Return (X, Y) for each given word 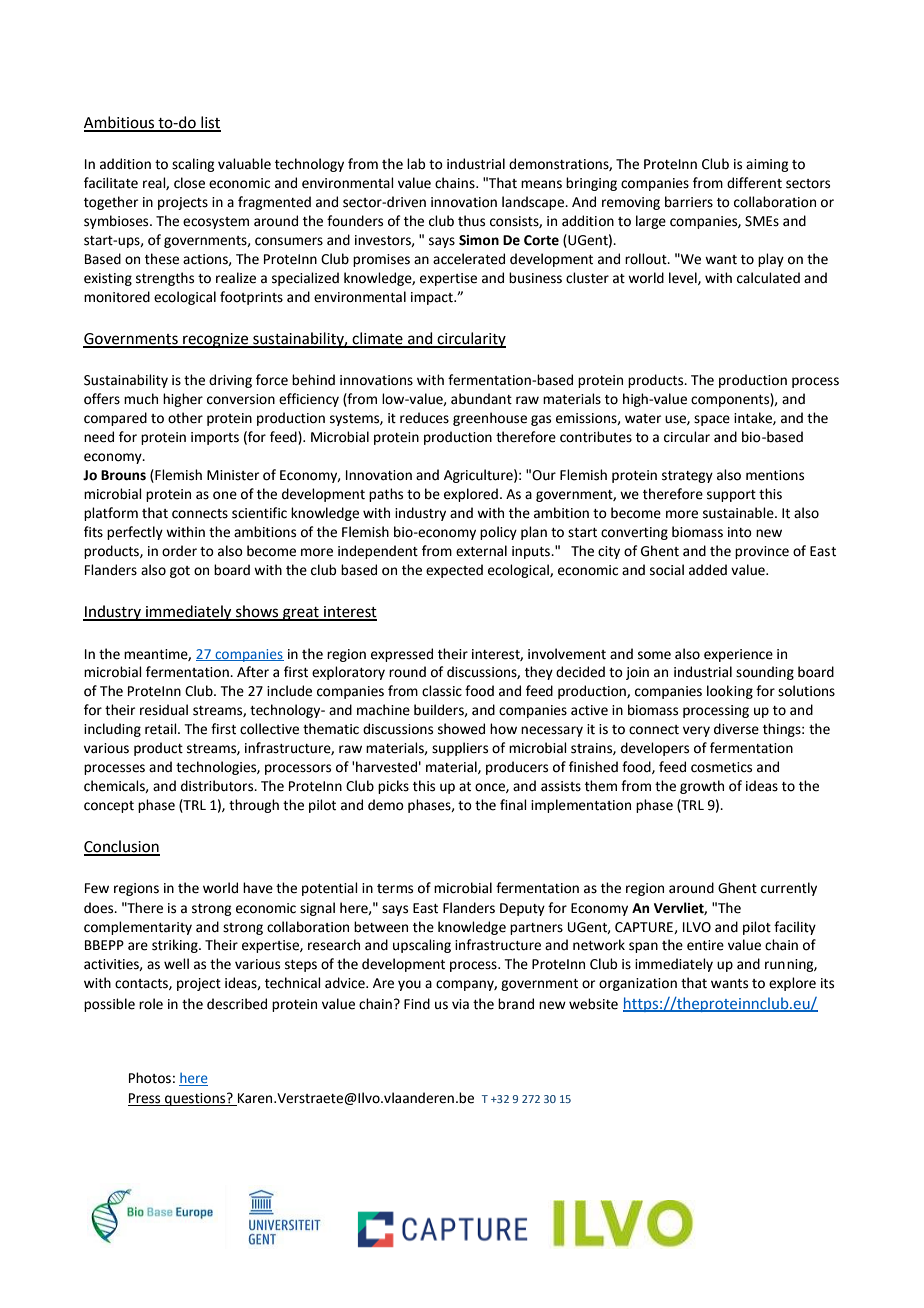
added (708, 570)
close (189, 183)
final (513, 805)
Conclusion (122, 847)
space (712, 420)
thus (471, 221)
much (141, 399)
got (180, 572)
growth (702, 787)
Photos (150, 1078)
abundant (481, 399)
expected (454, 571)
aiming (767, 165)
